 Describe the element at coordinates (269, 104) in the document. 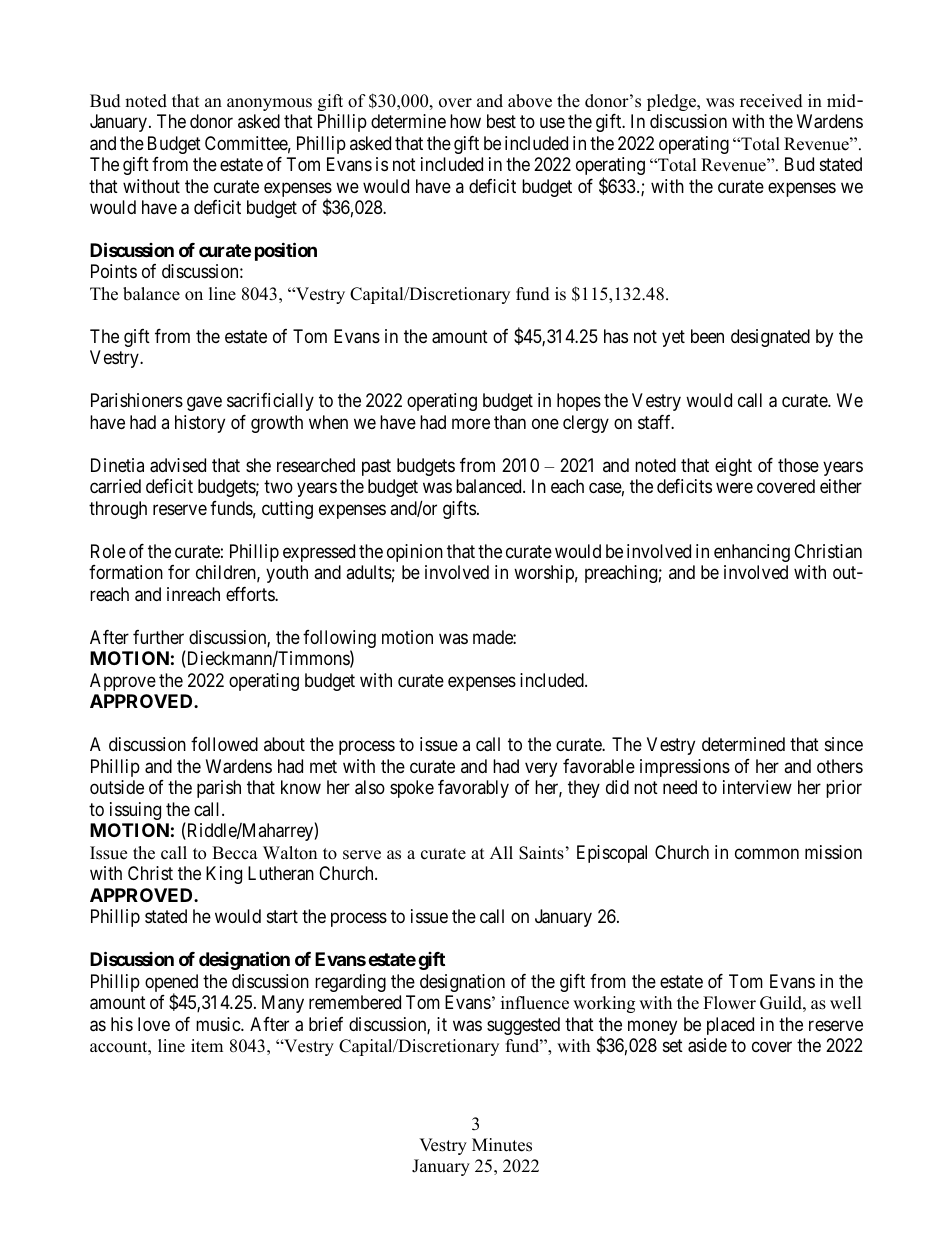

I see `anonymous` at that location.
